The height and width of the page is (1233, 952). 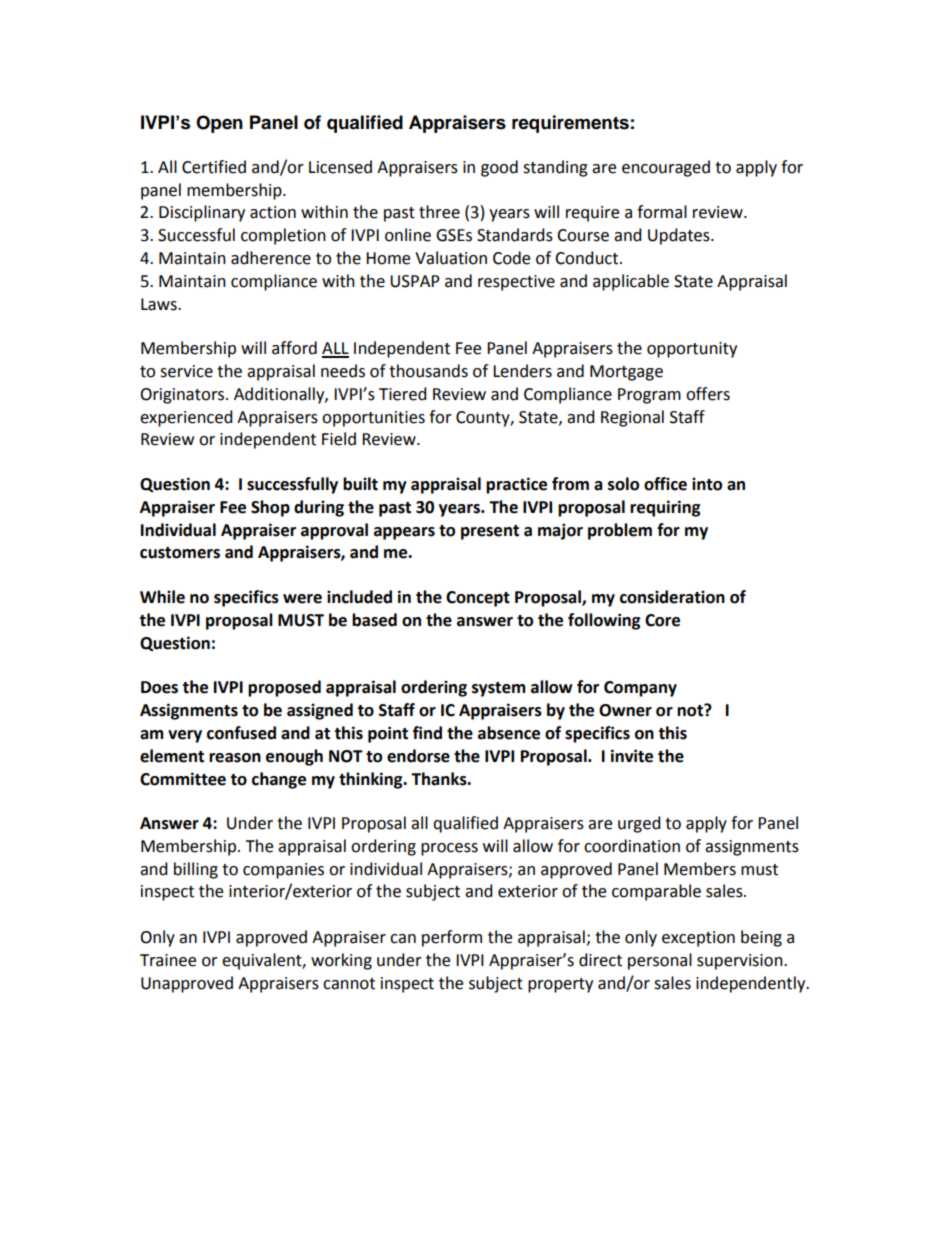 I want to click on Trainee, so click(x=168, y=960).
